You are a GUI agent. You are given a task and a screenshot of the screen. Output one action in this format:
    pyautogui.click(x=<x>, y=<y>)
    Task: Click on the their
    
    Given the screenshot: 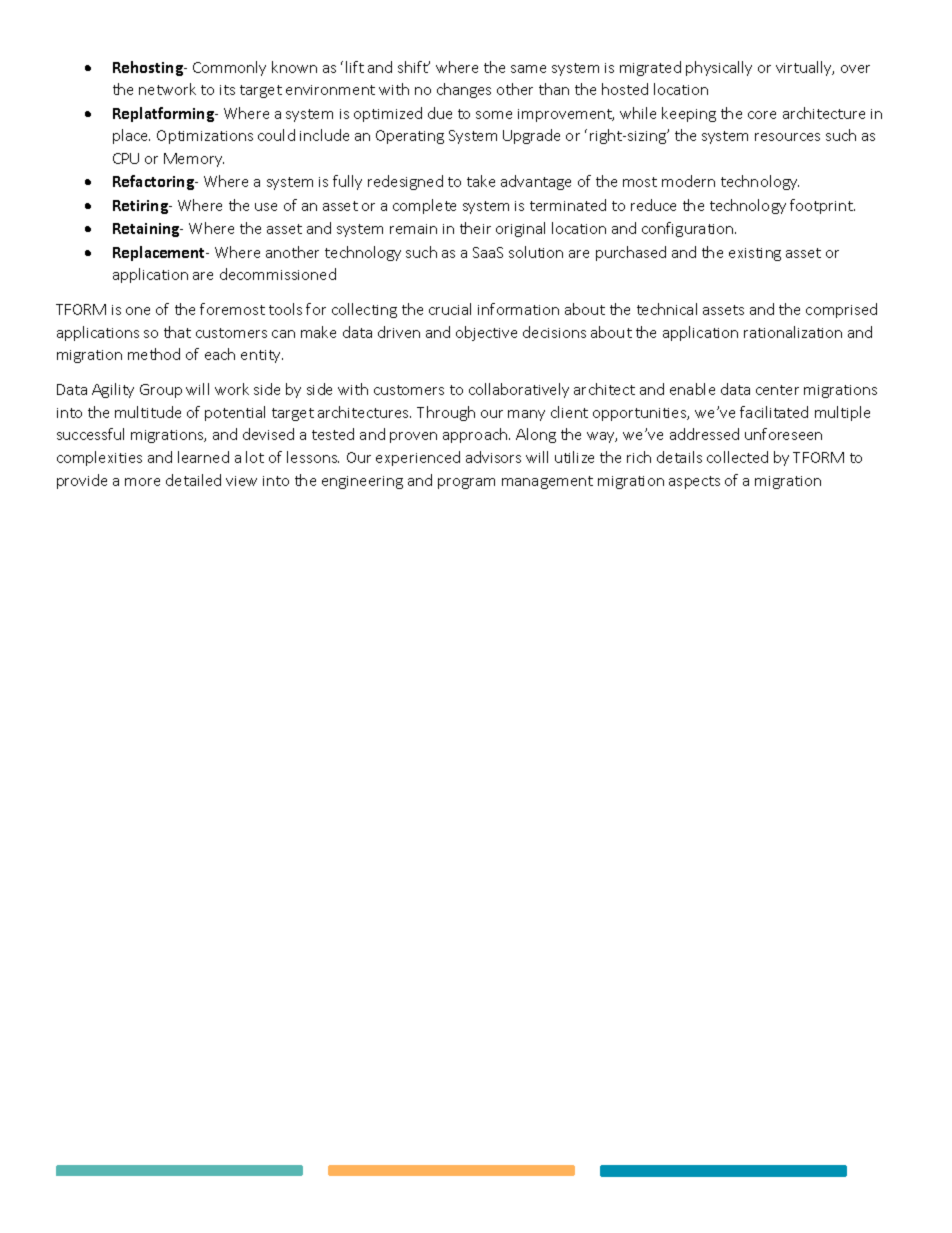 What is the action you would take?
    pyautogui.click(x=475, y=228)
